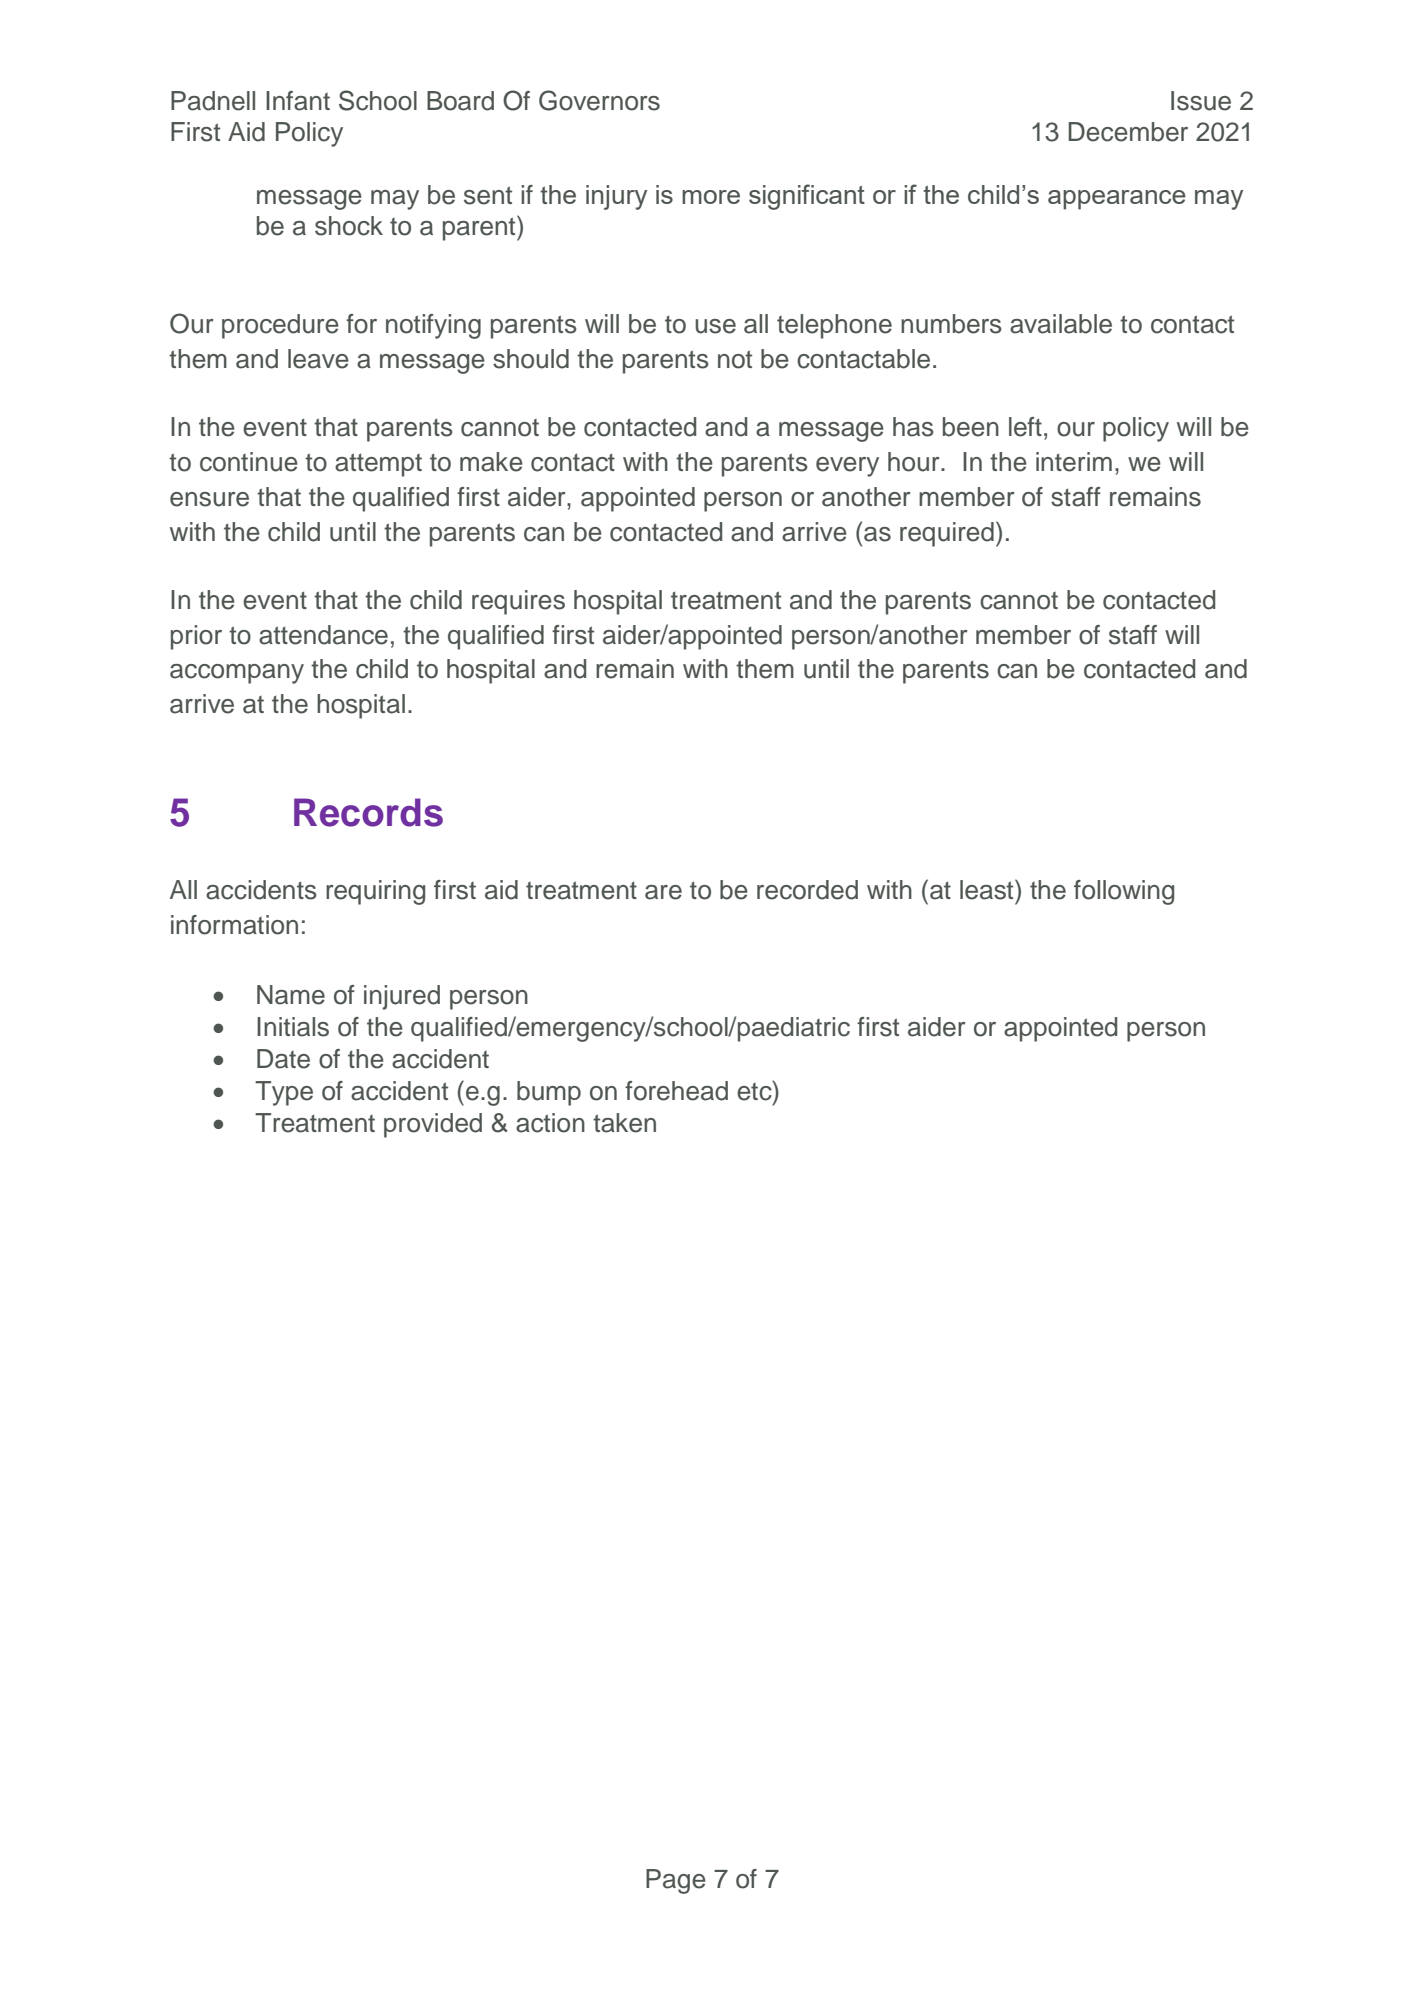 This screenshot has width=1423, height=2013. I want to click on forehead, so click(676, 1091).
